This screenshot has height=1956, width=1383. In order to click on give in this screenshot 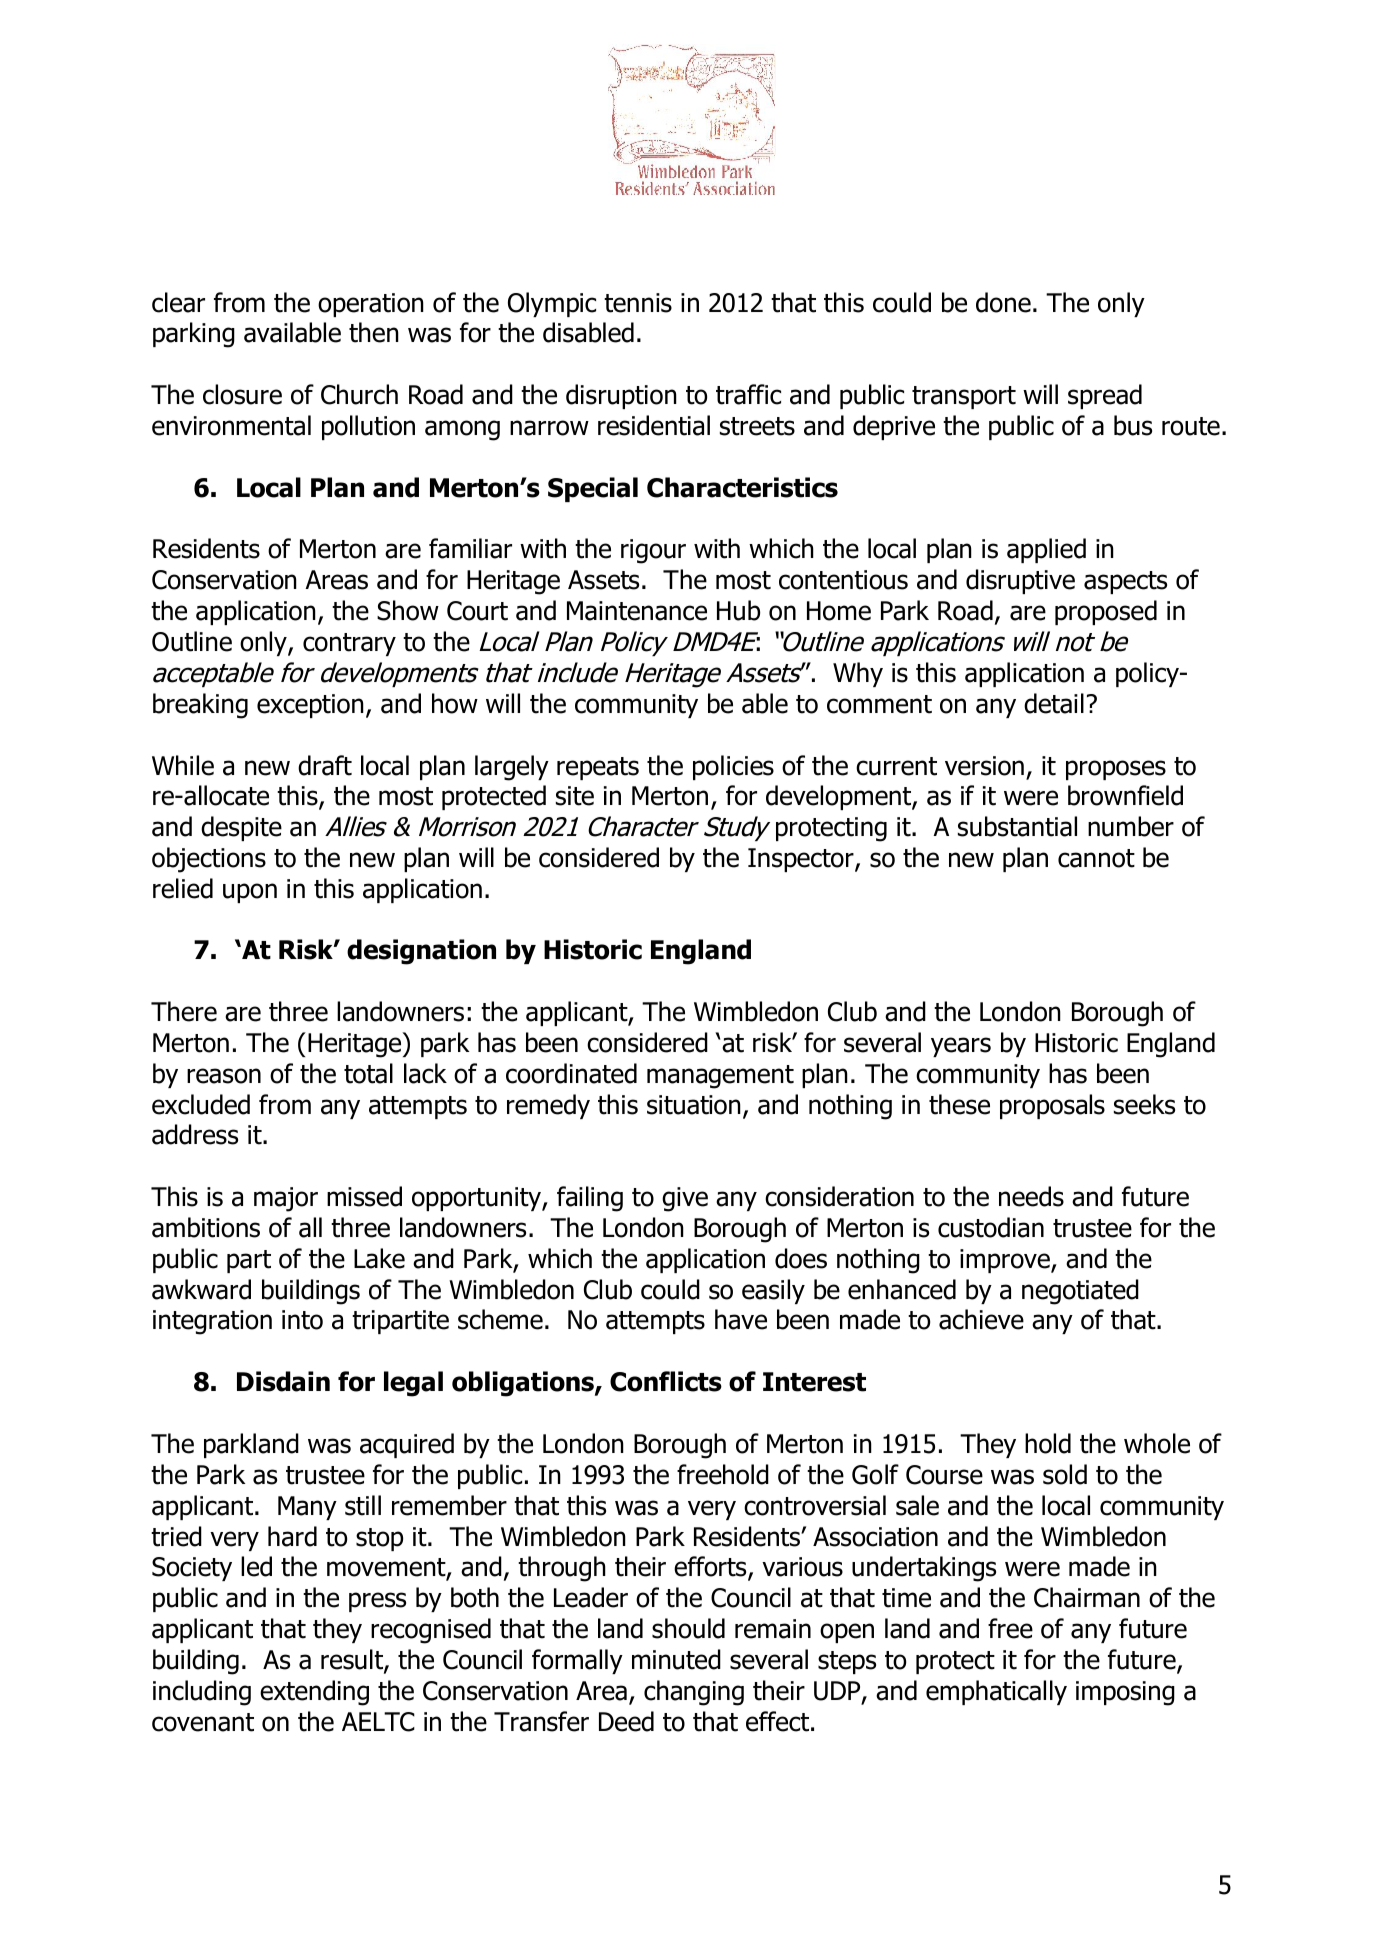, I will do `click(685, 1199)`.
